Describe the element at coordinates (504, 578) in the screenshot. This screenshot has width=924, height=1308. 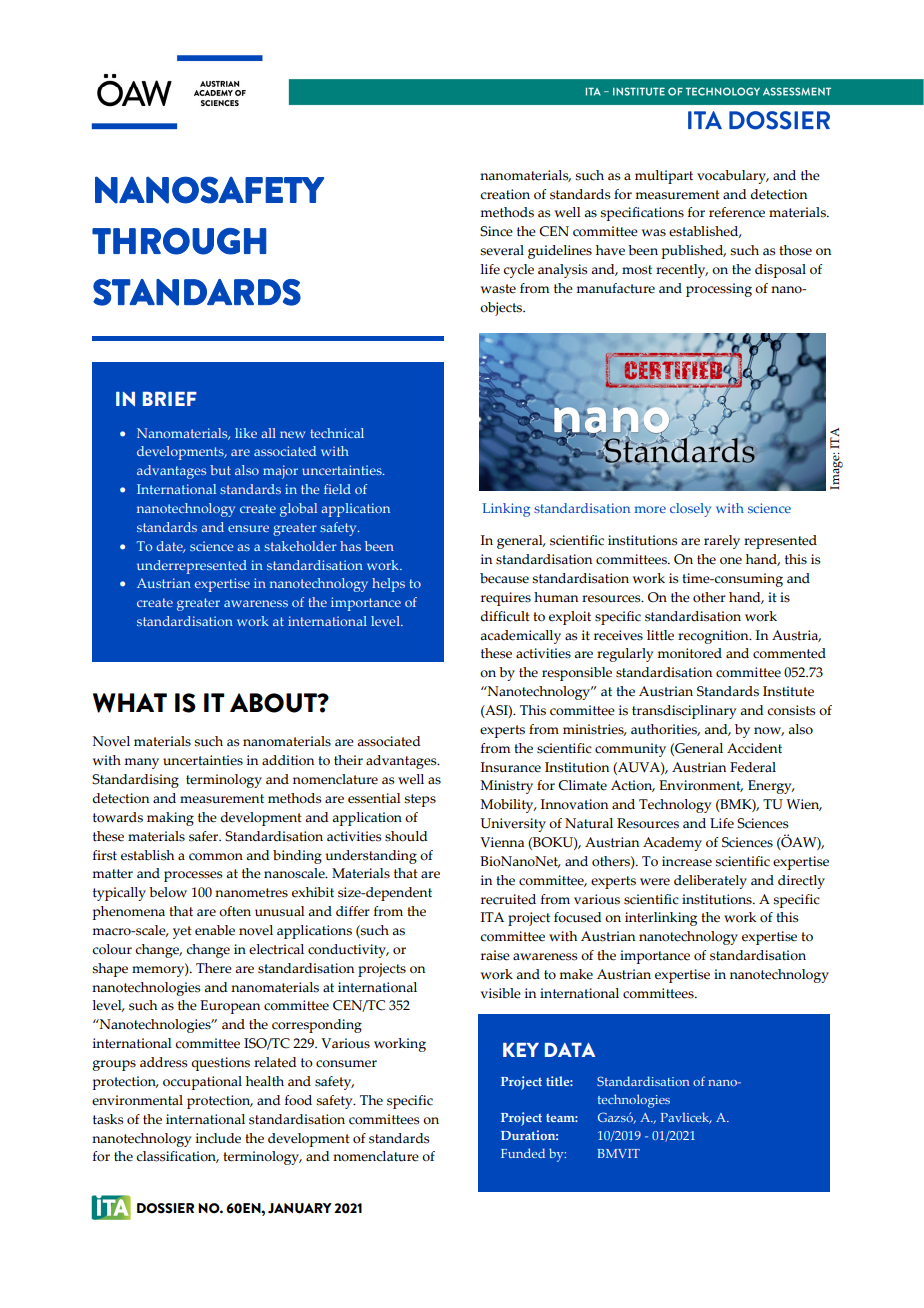
I see `because` at that location.
